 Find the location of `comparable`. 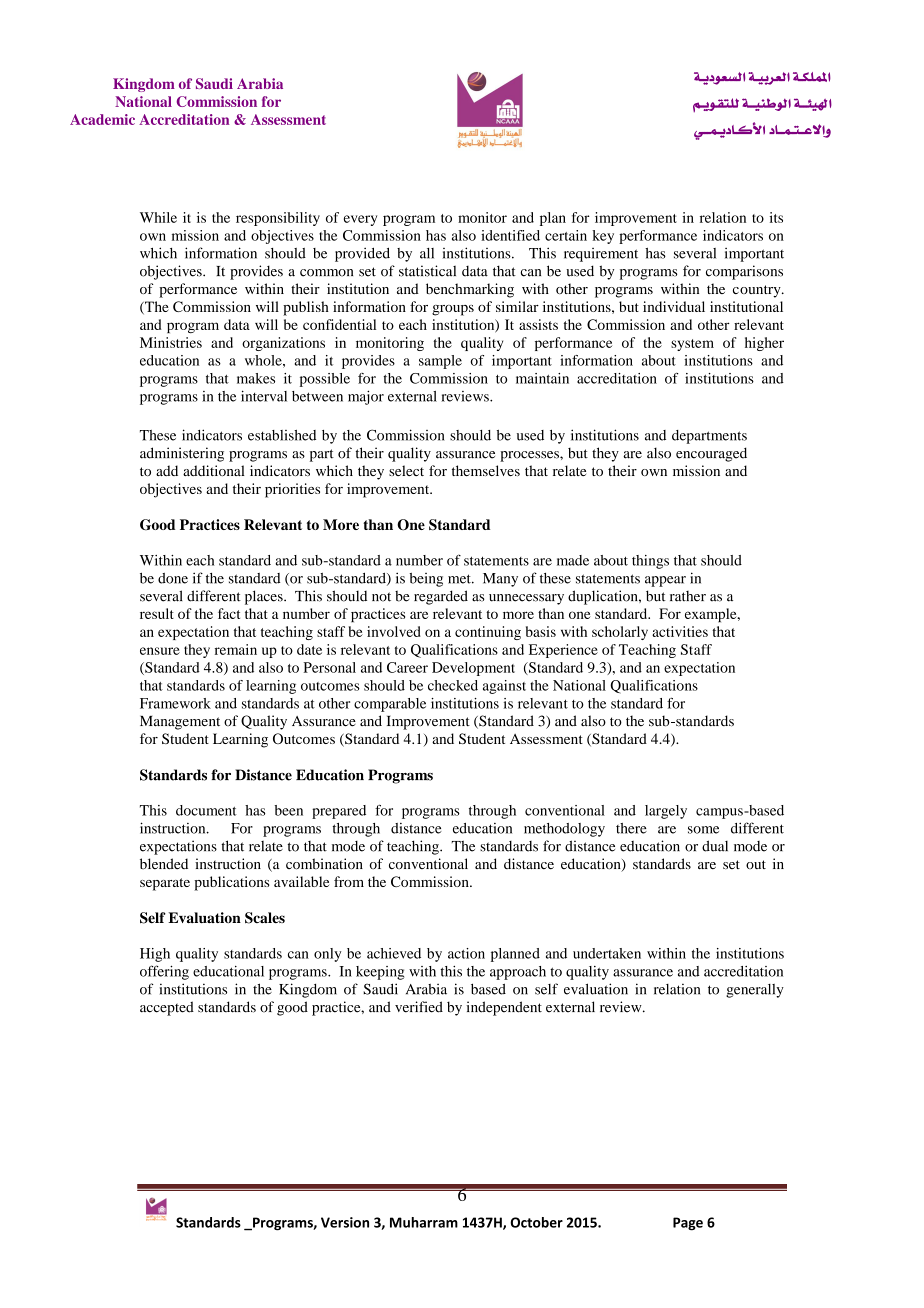

comparable is located at coordinates (390, 705).
